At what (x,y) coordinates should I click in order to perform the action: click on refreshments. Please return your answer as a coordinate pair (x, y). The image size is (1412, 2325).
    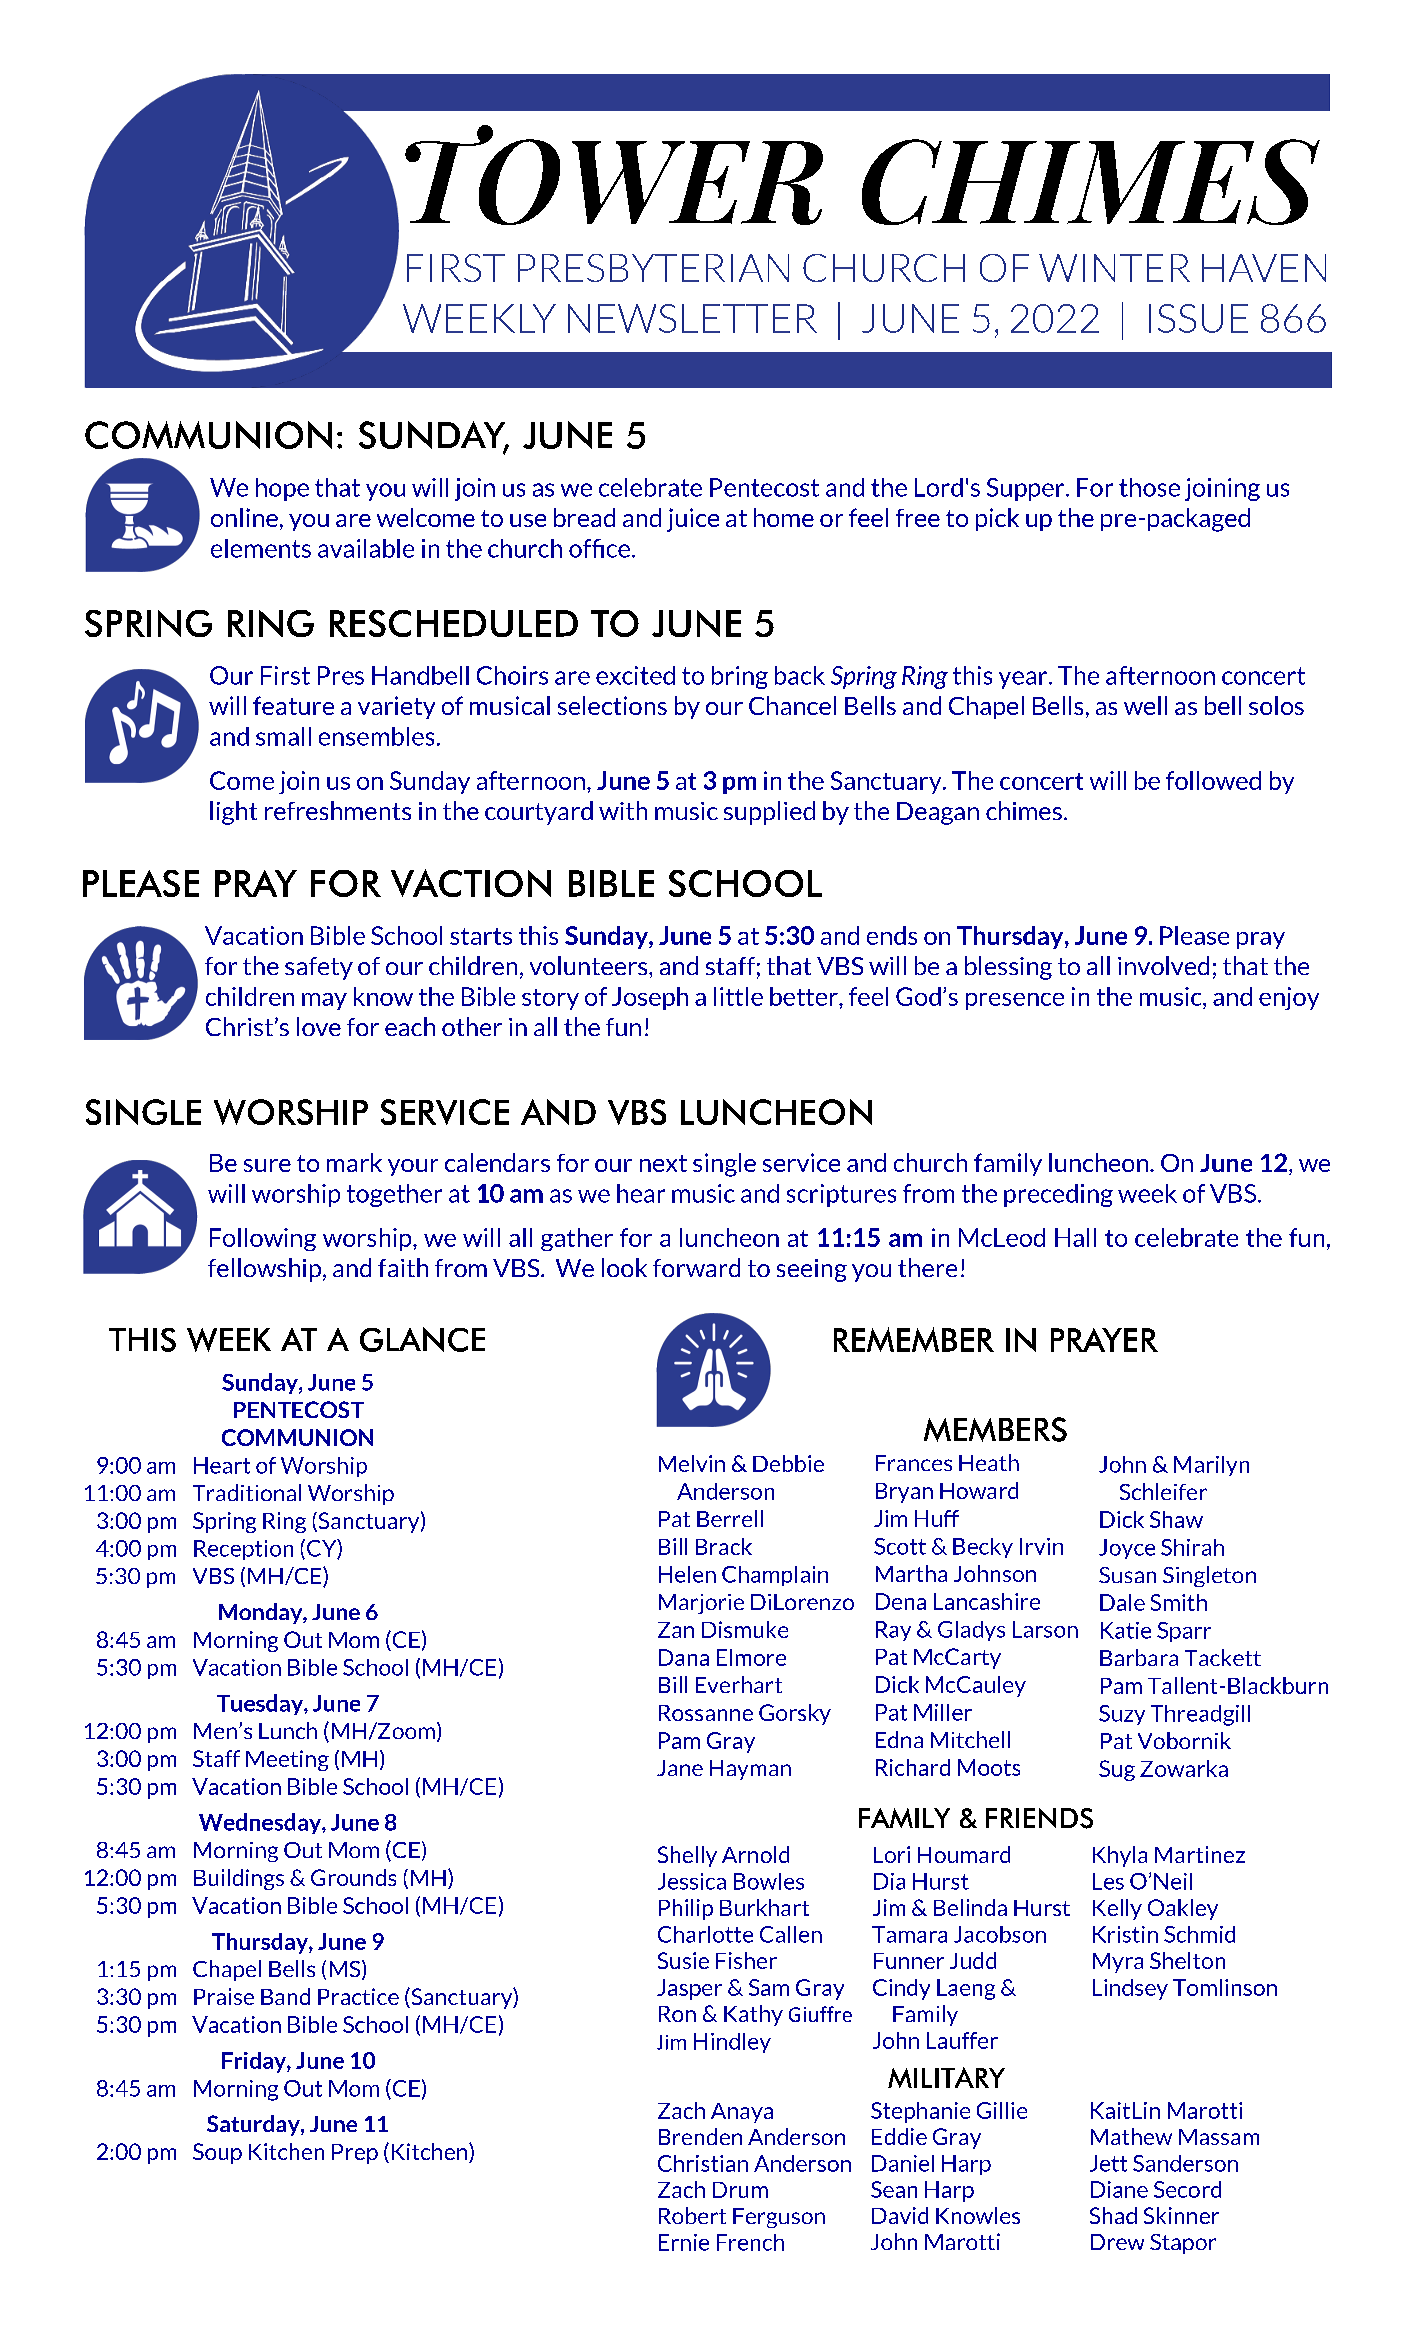
    Looking at the image, I should click on (338, 810).
